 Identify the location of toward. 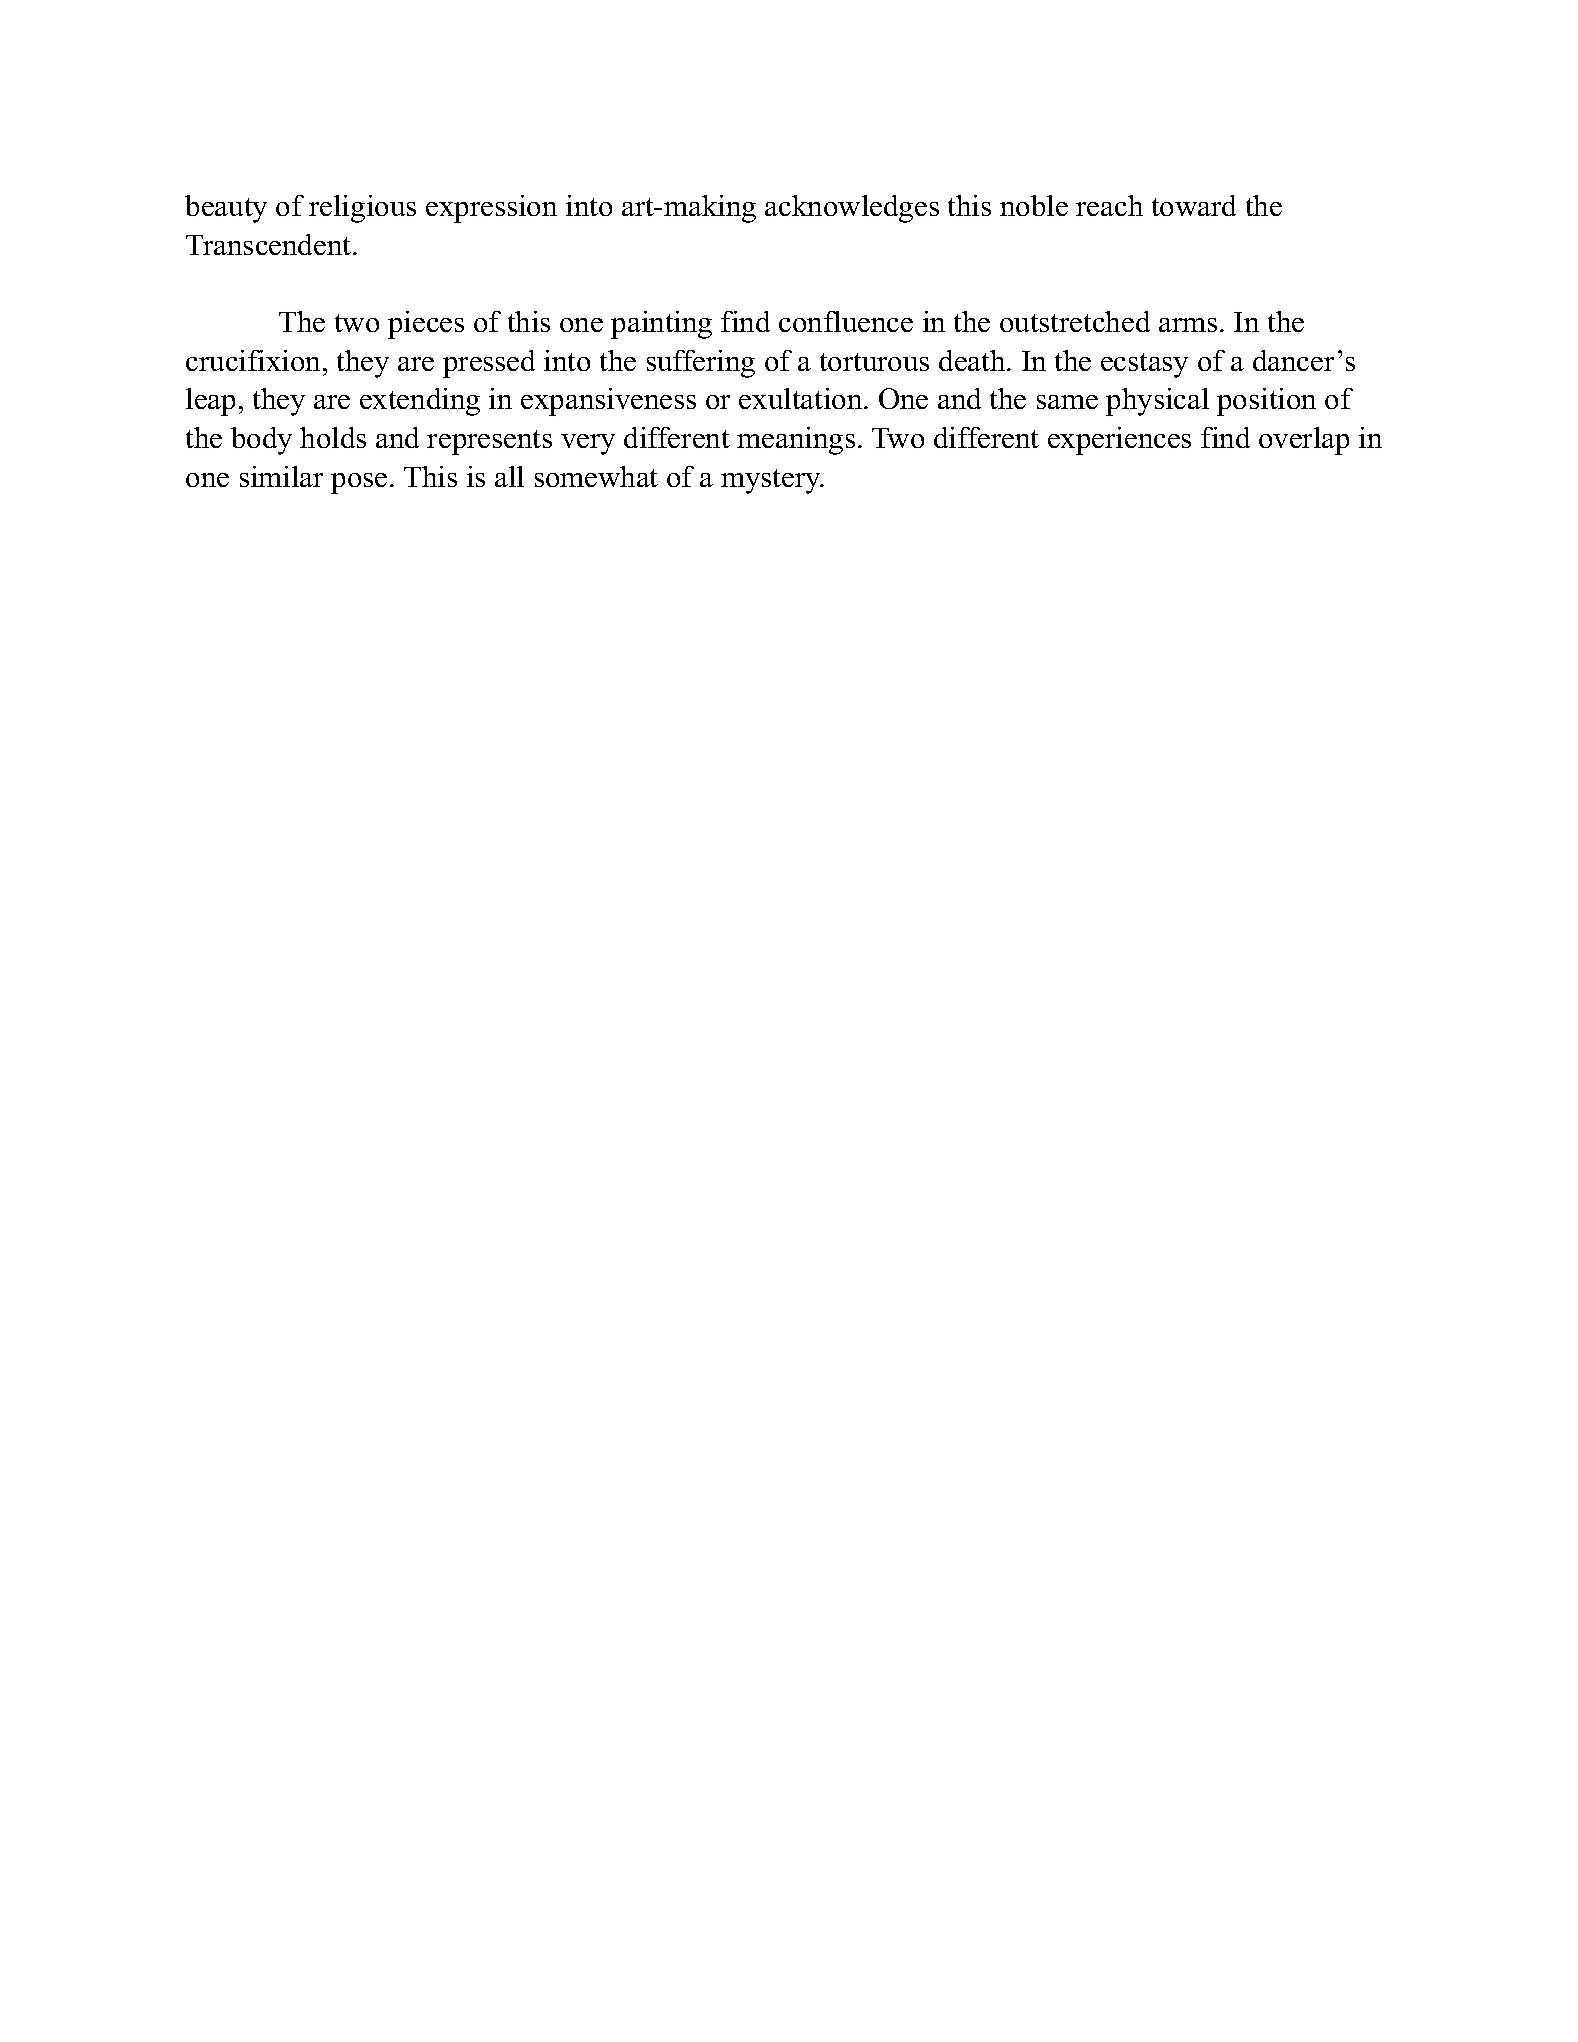
(1194, 205).
